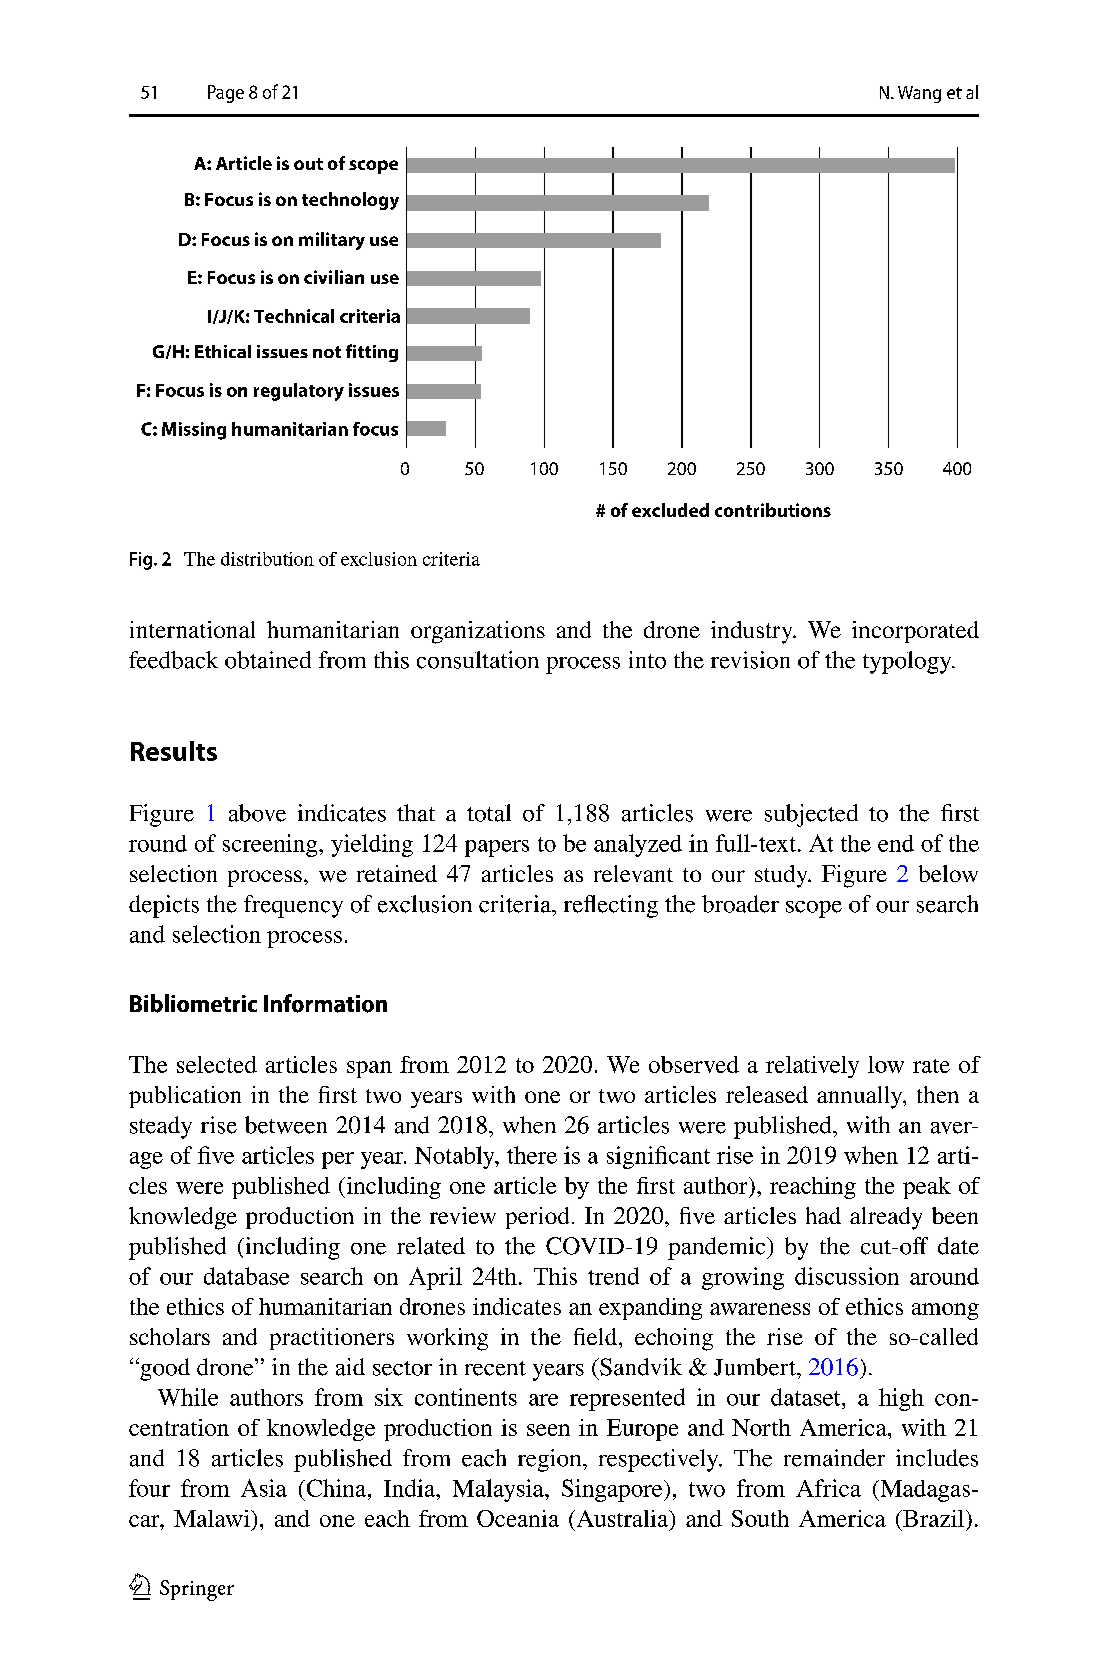 This image has height=1680, width=1108. I want to click on region, so click(551, 1460).
